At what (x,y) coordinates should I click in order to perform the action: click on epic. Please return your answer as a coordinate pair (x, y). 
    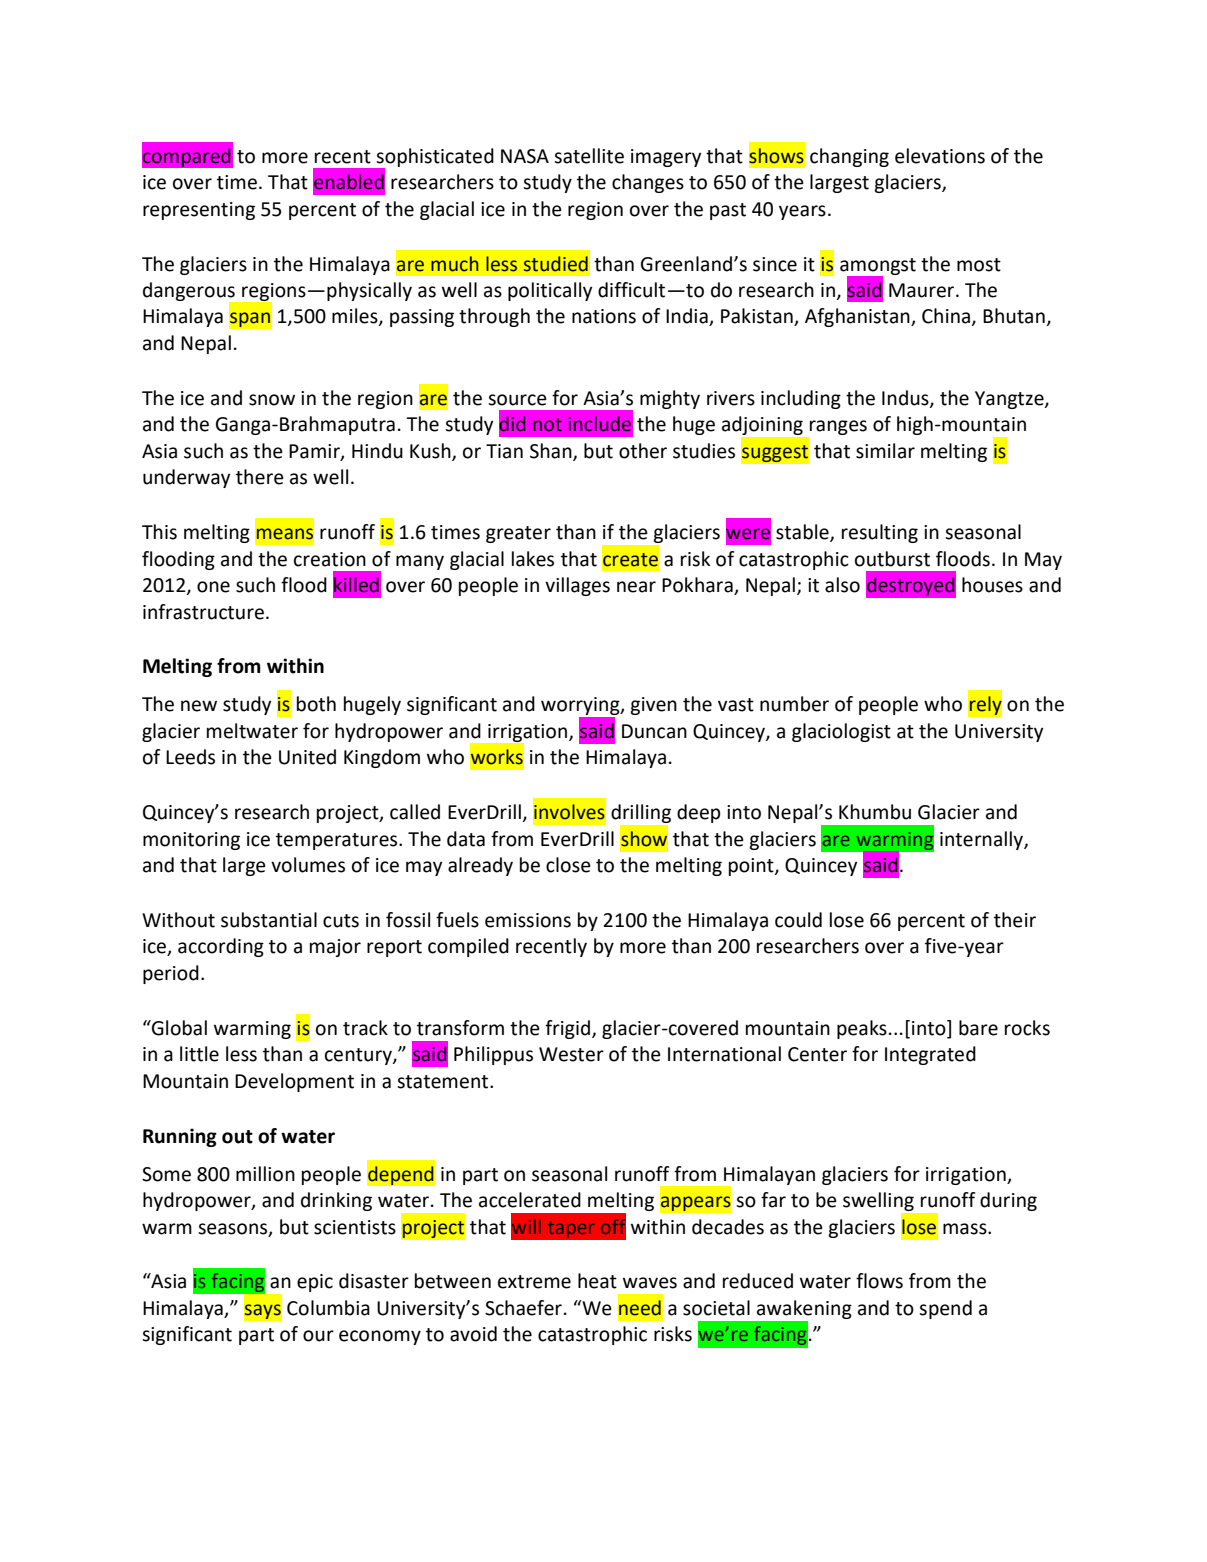
    Looking at the image, I should click on (315, 1283).
